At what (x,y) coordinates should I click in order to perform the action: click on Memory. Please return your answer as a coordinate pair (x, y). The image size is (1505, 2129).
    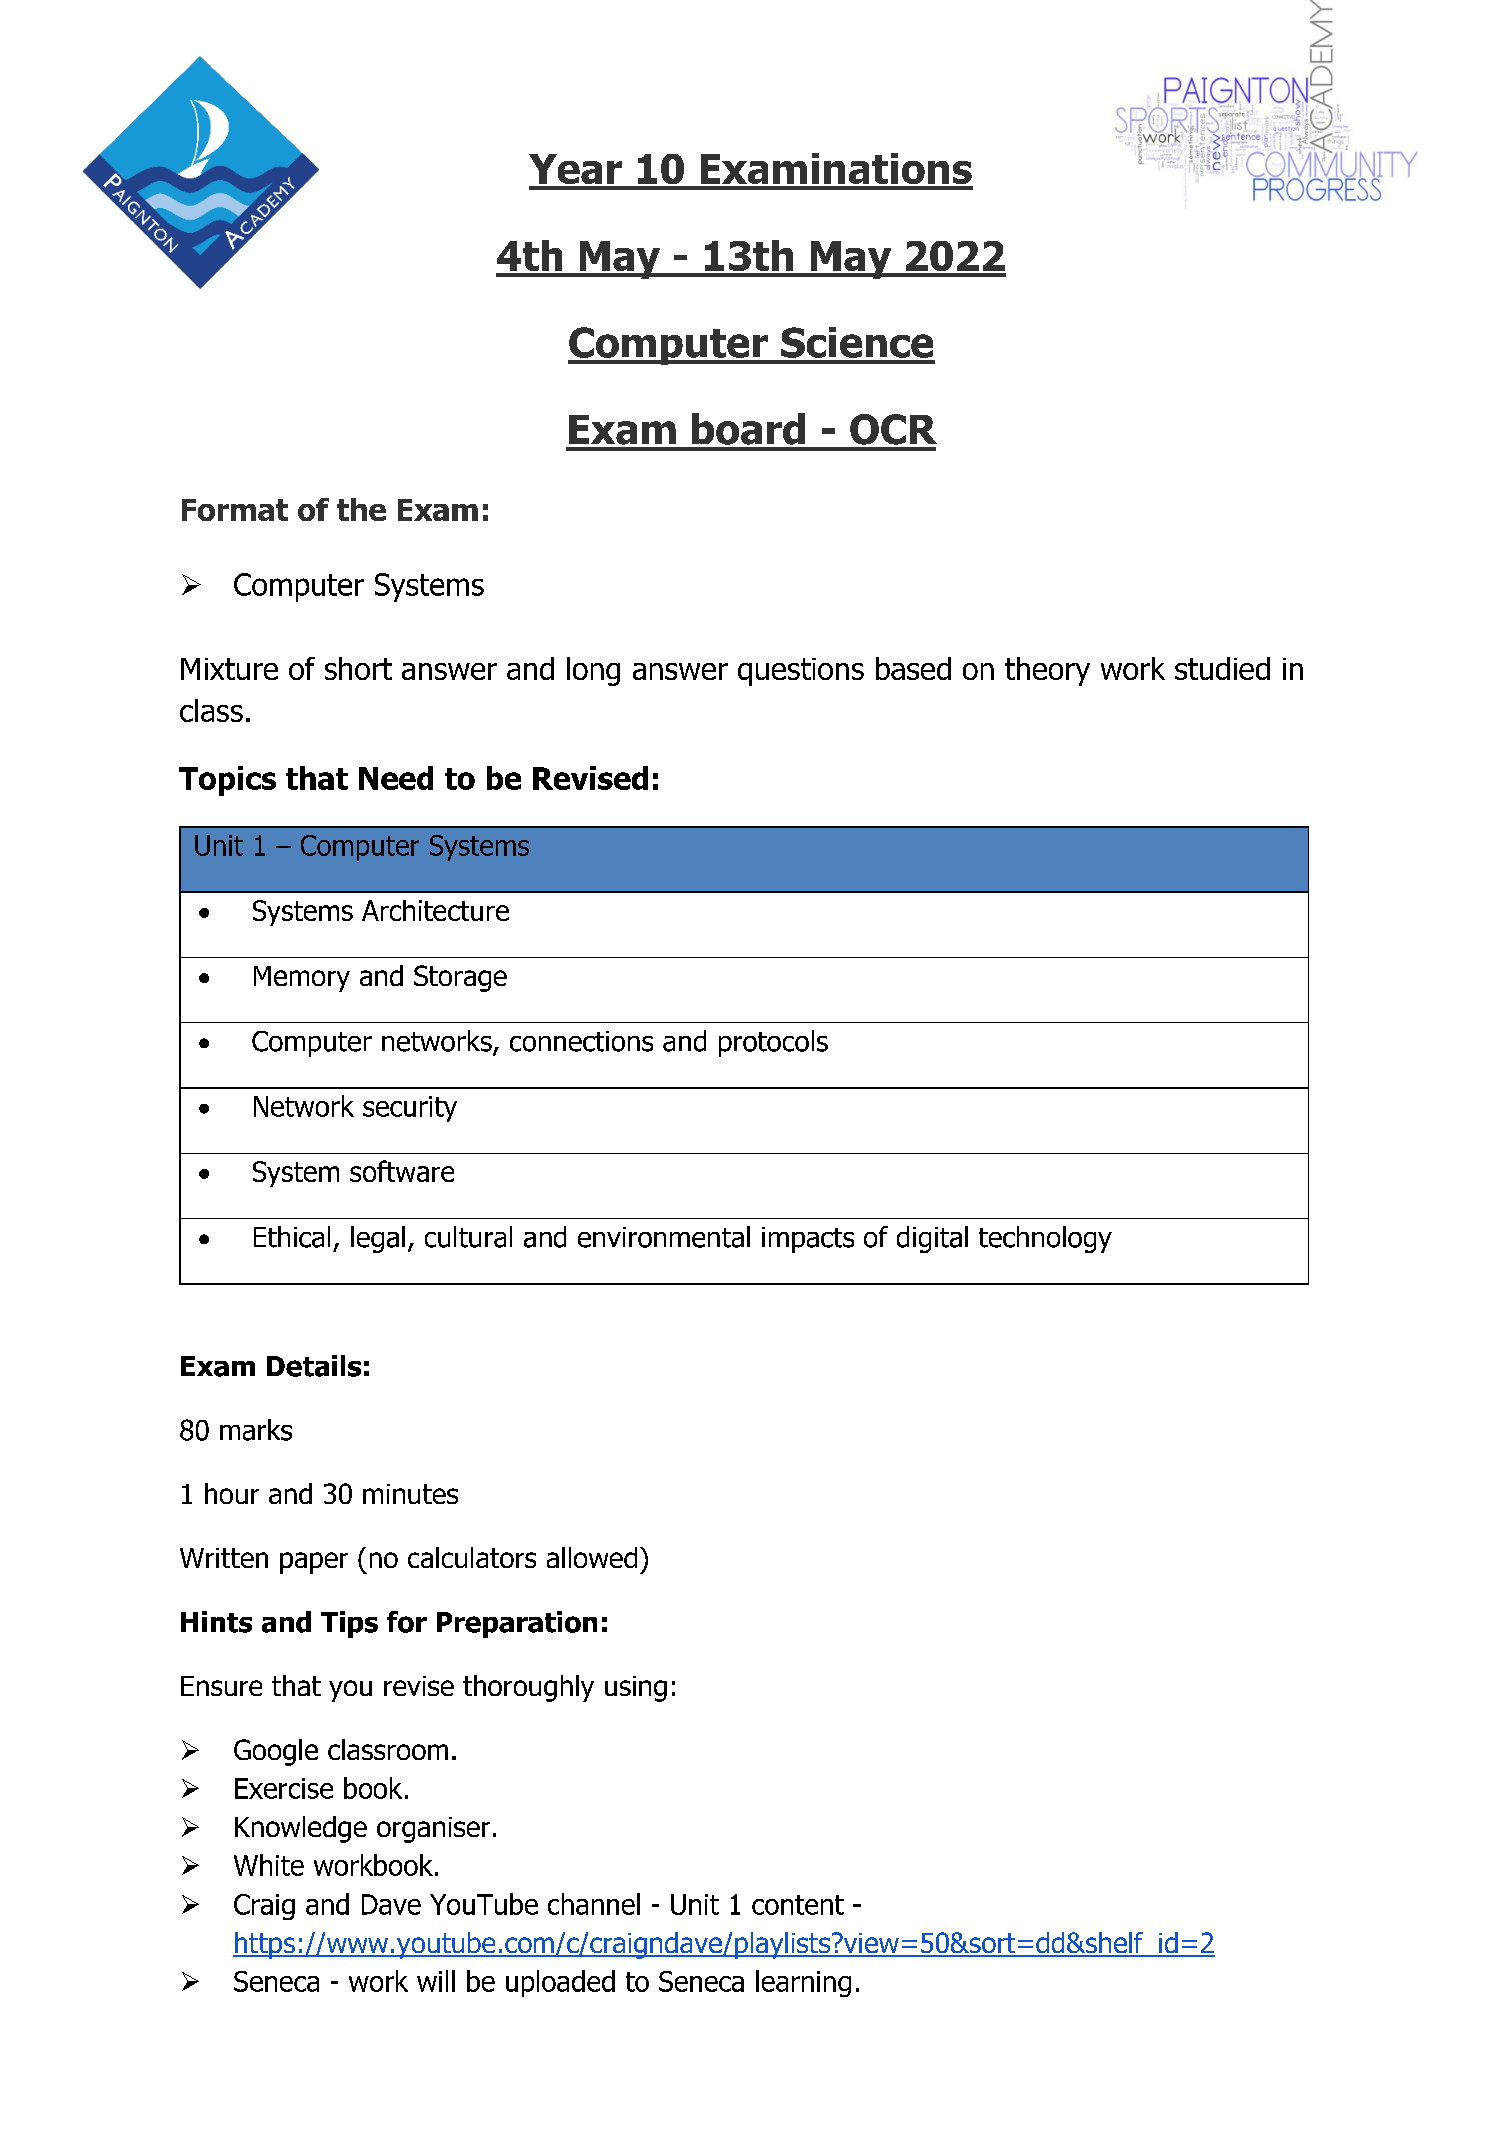
    Looking at the image, I should click on (302, 979).
